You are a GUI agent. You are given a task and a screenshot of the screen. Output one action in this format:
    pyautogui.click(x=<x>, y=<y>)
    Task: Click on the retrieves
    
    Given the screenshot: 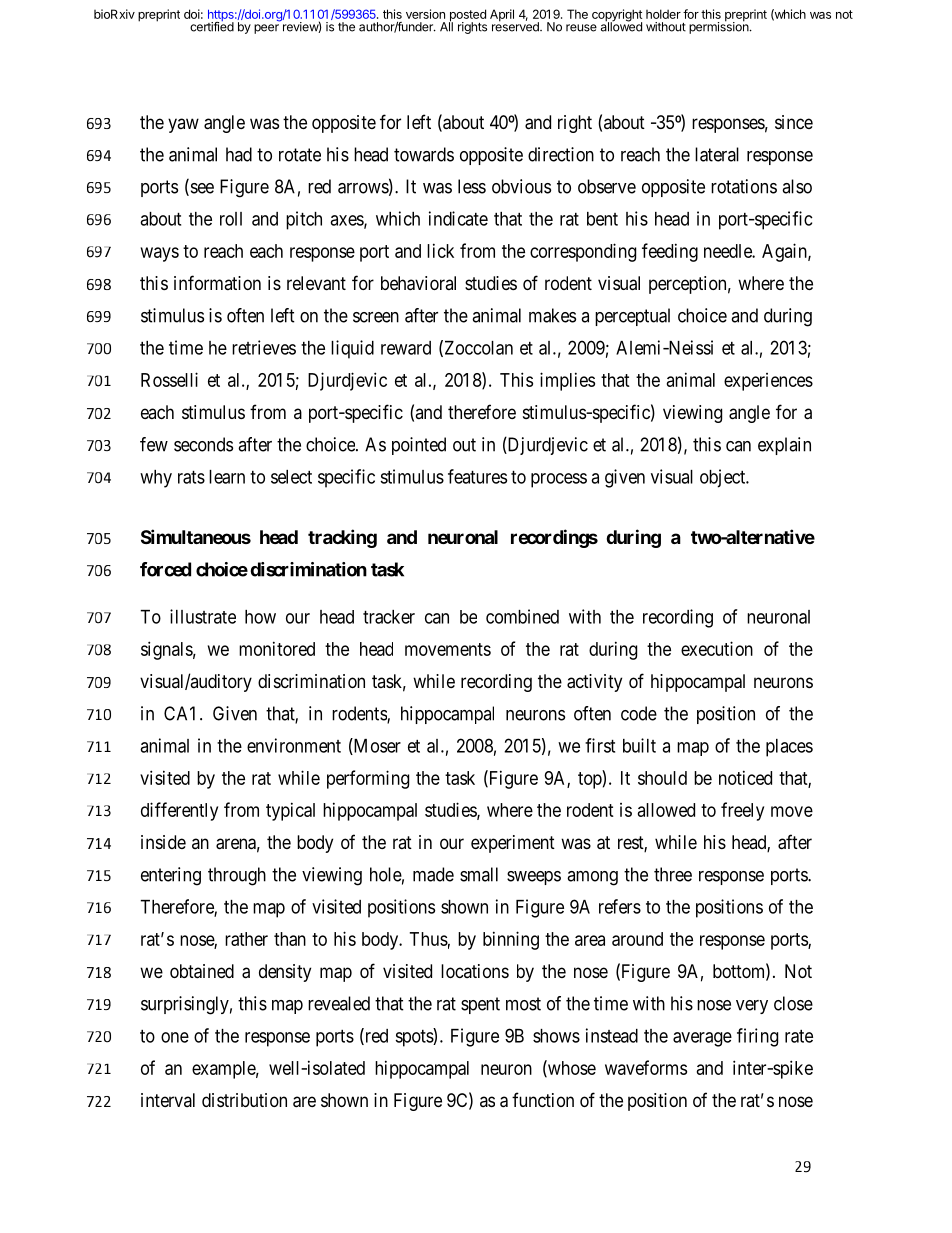 What is the action you would take?
    pyautogui.click(x=264, y=347)
